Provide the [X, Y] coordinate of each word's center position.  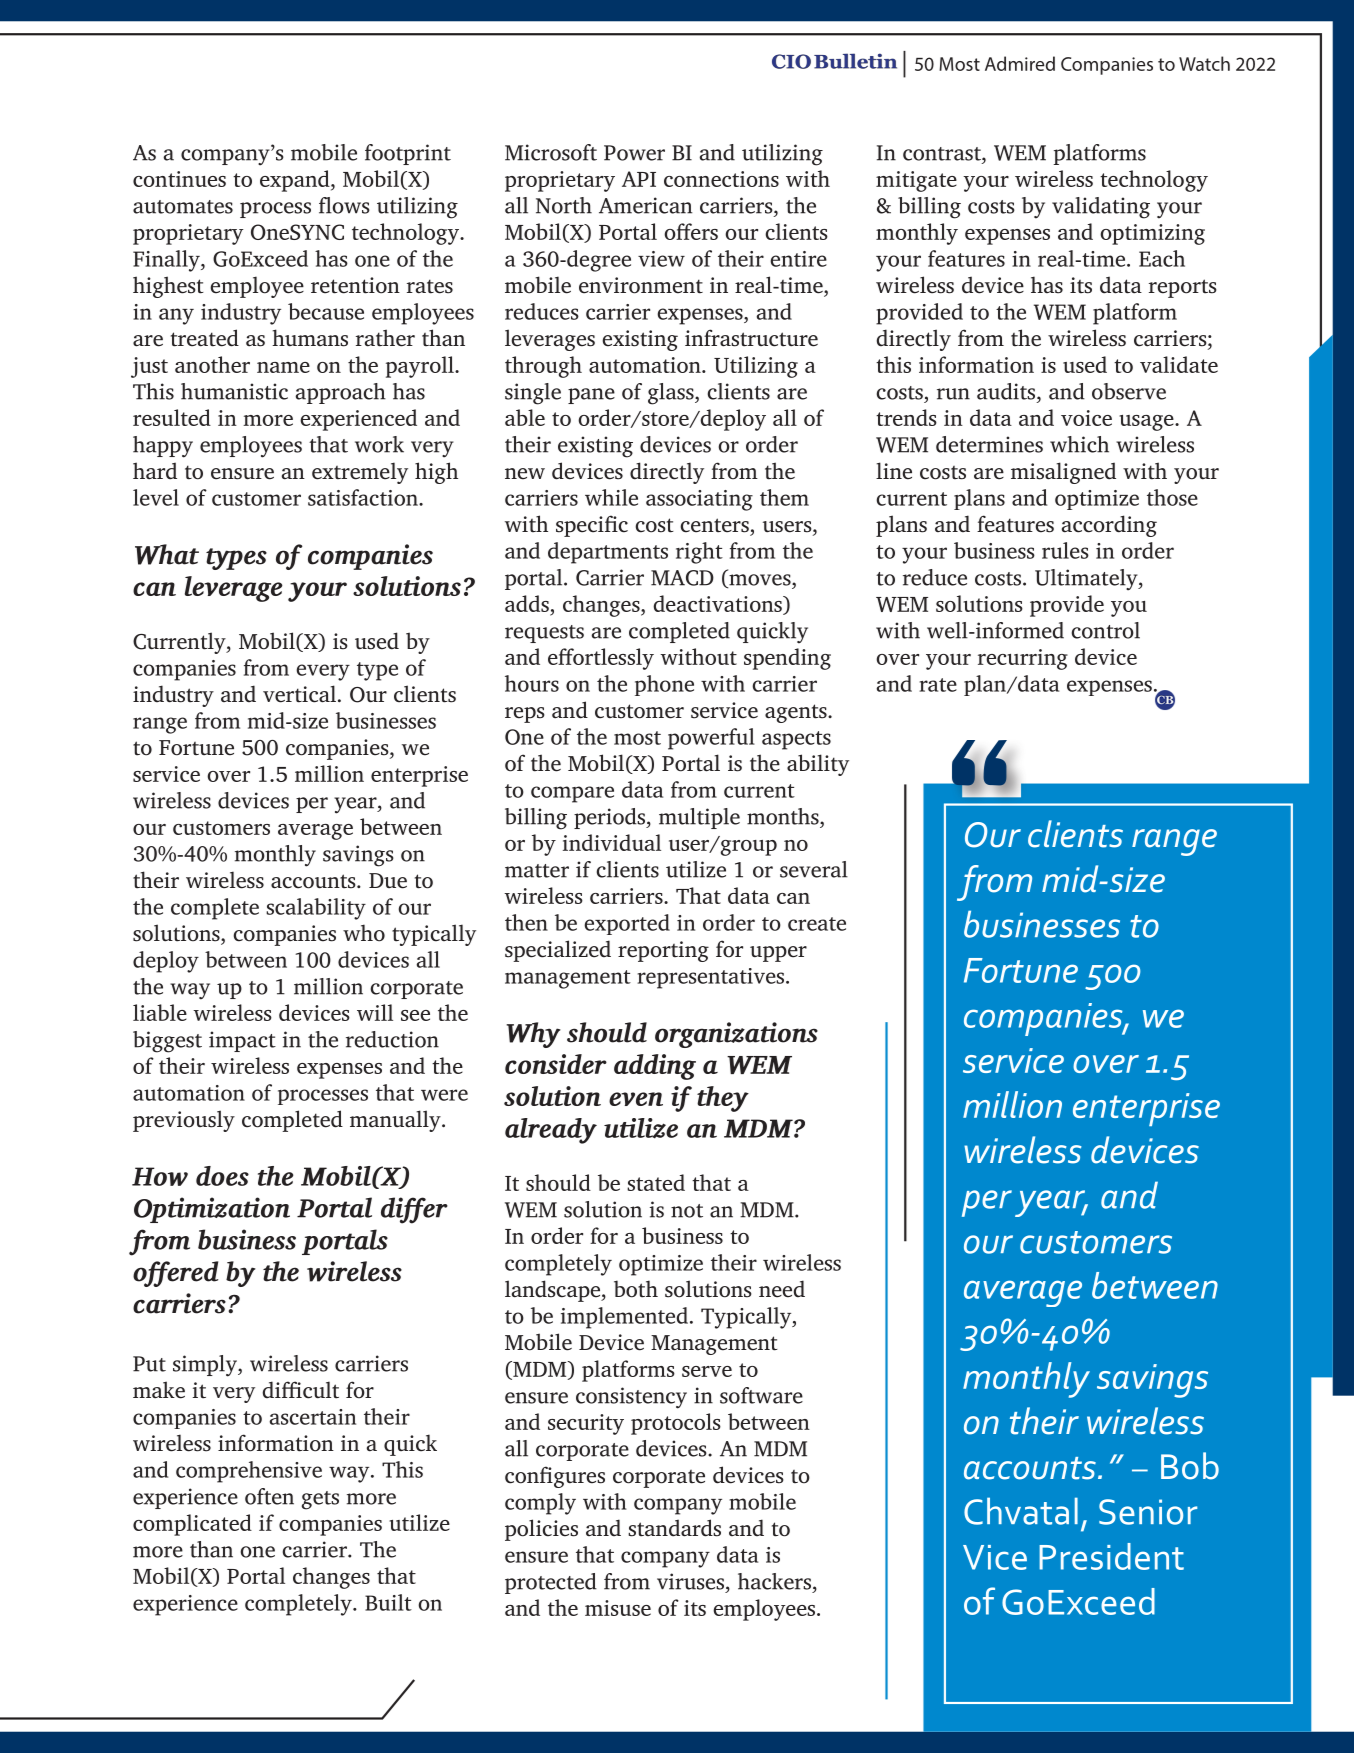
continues [179, 179]
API [639, 179]
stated [656, 1182]
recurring [1023, 659]
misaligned [1063, 473]
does [222, 1176]
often [269, 1496]
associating [699, 500]
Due [388, 881]
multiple [699, 818]
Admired [1020, 63]
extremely [360, 473]
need [782, 1289]
